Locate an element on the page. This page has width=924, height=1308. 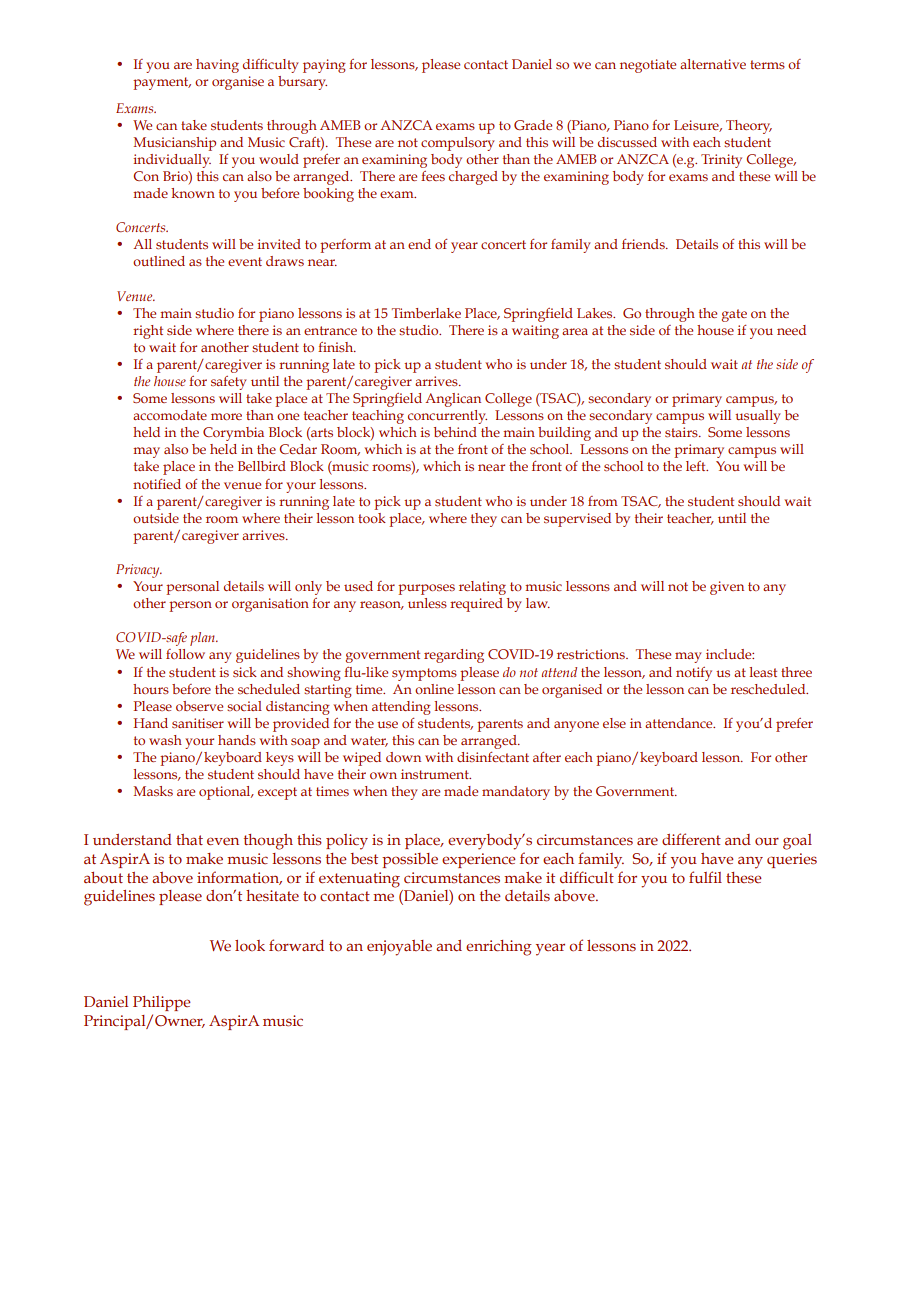
alternative is located at coordinates (713, 64).
